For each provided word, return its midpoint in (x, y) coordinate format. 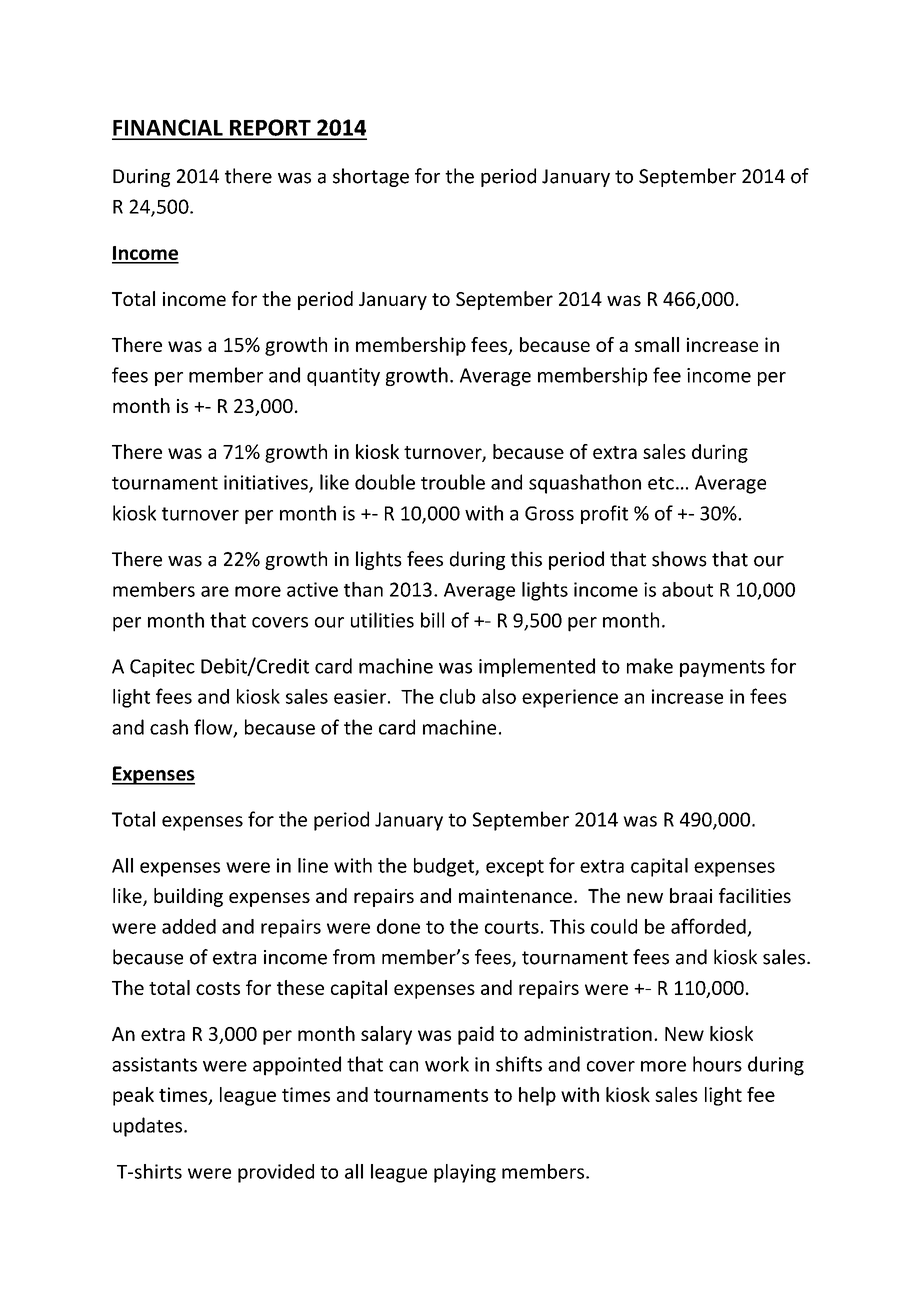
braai (691, 895)
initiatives (267, 483)
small (657, 344)
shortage (371, 177)
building (188, 897)
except (515, 868)
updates (147, 1127)
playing (465, 1173)
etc (661, 483)
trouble (453, 482)
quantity (343, 377)
